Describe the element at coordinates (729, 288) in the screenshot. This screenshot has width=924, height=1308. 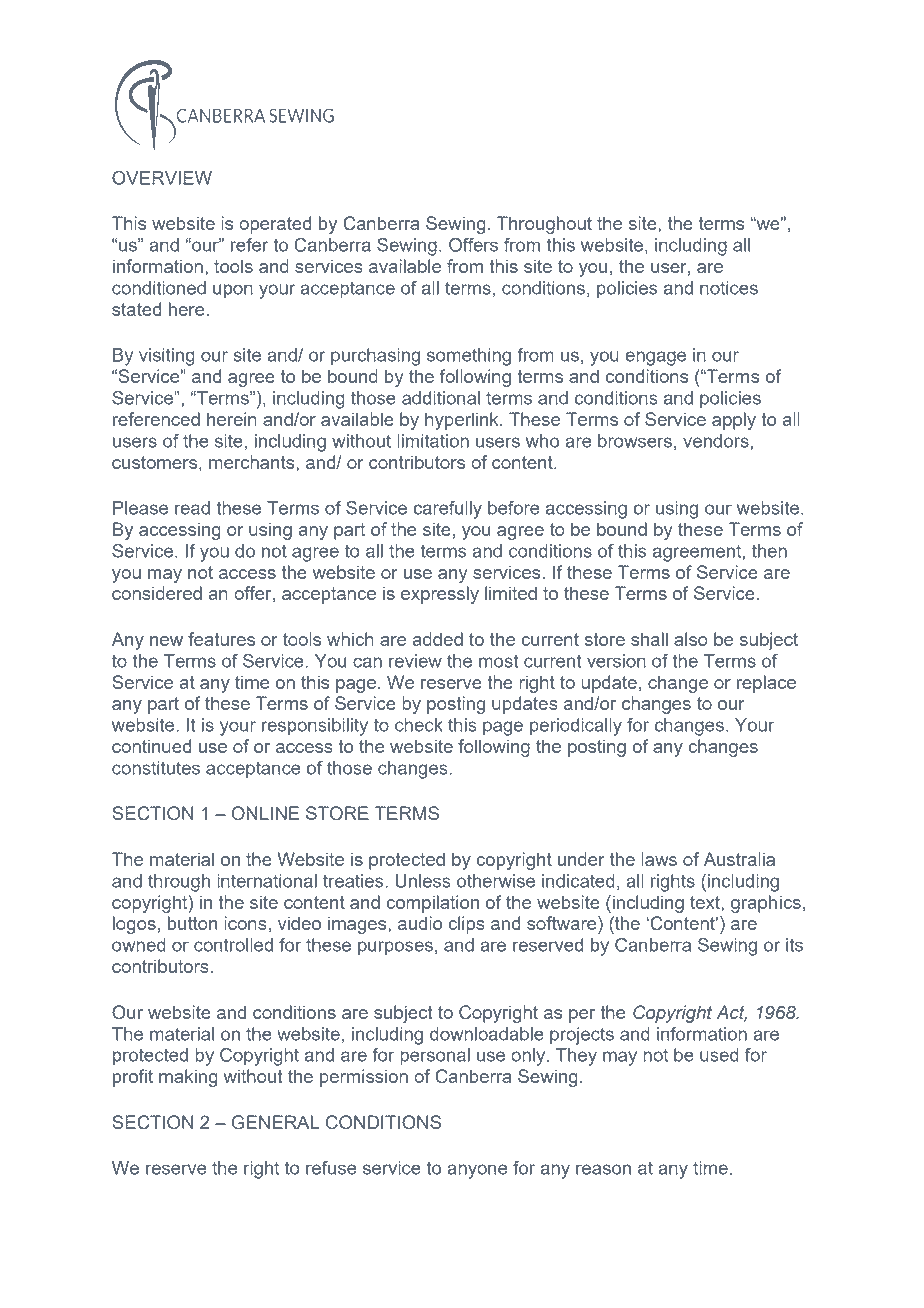
I see `notices` at that location.
